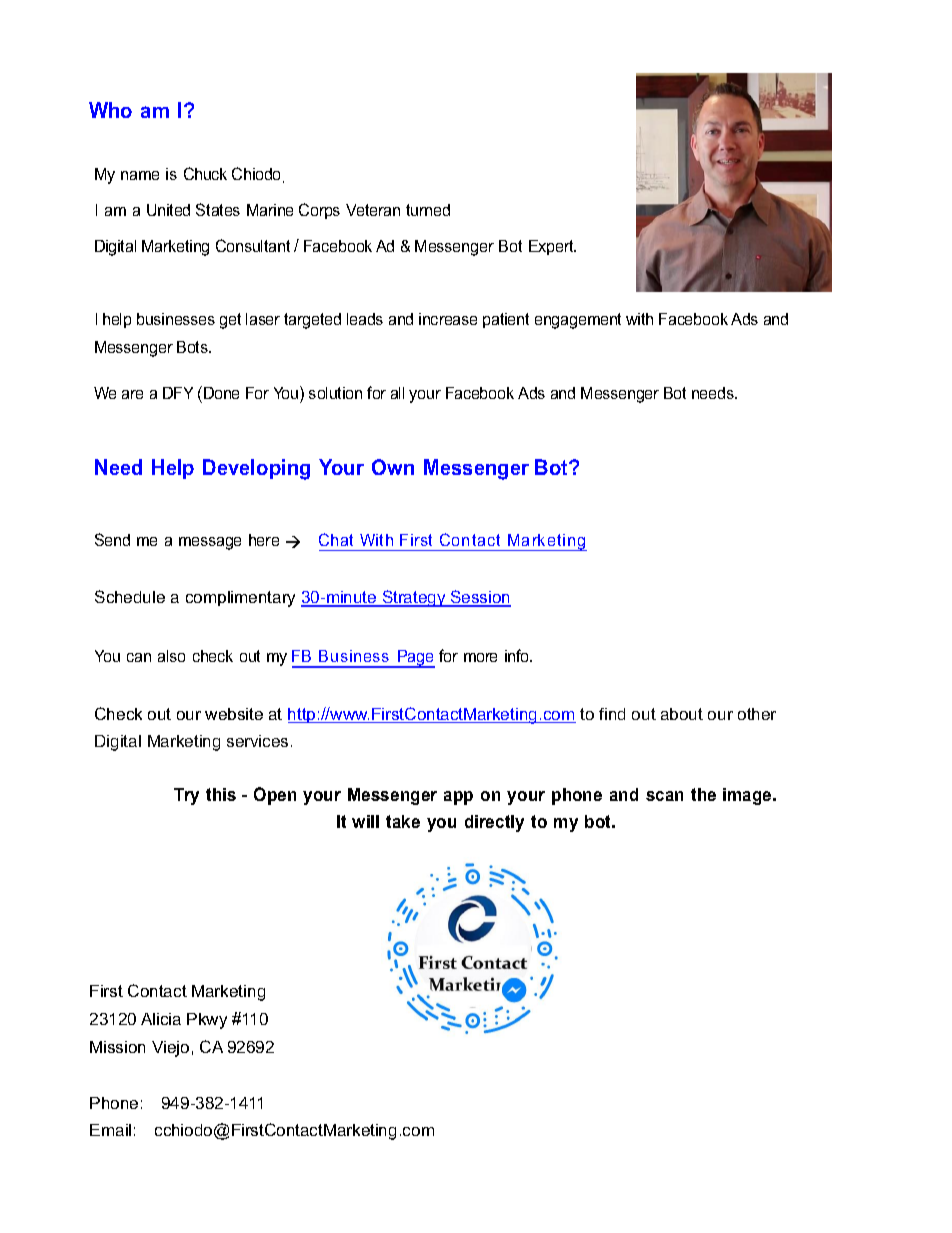  What do you see at coordinates (186, 796) in the page?
I see `Try` at bounding box center [186, 796].
